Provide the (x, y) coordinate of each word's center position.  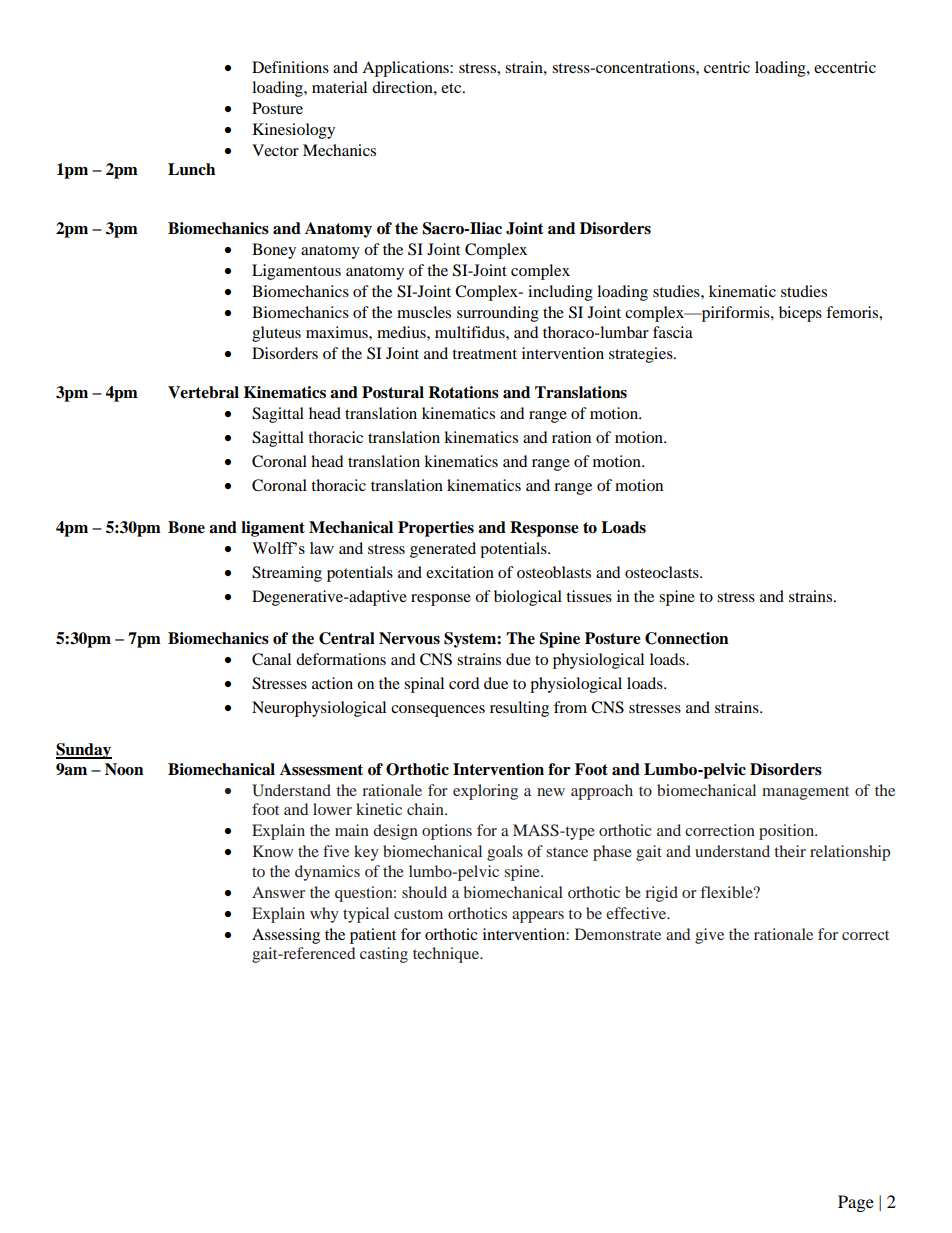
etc (452, 88)
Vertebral (203, 392)
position (788, 832)
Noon (124, 769)
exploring (485, 792)
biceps (800, 314)
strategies (642, 355)
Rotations (463, 392)
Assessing (286, 936)
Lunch (191, 169)
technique (447, 955)
